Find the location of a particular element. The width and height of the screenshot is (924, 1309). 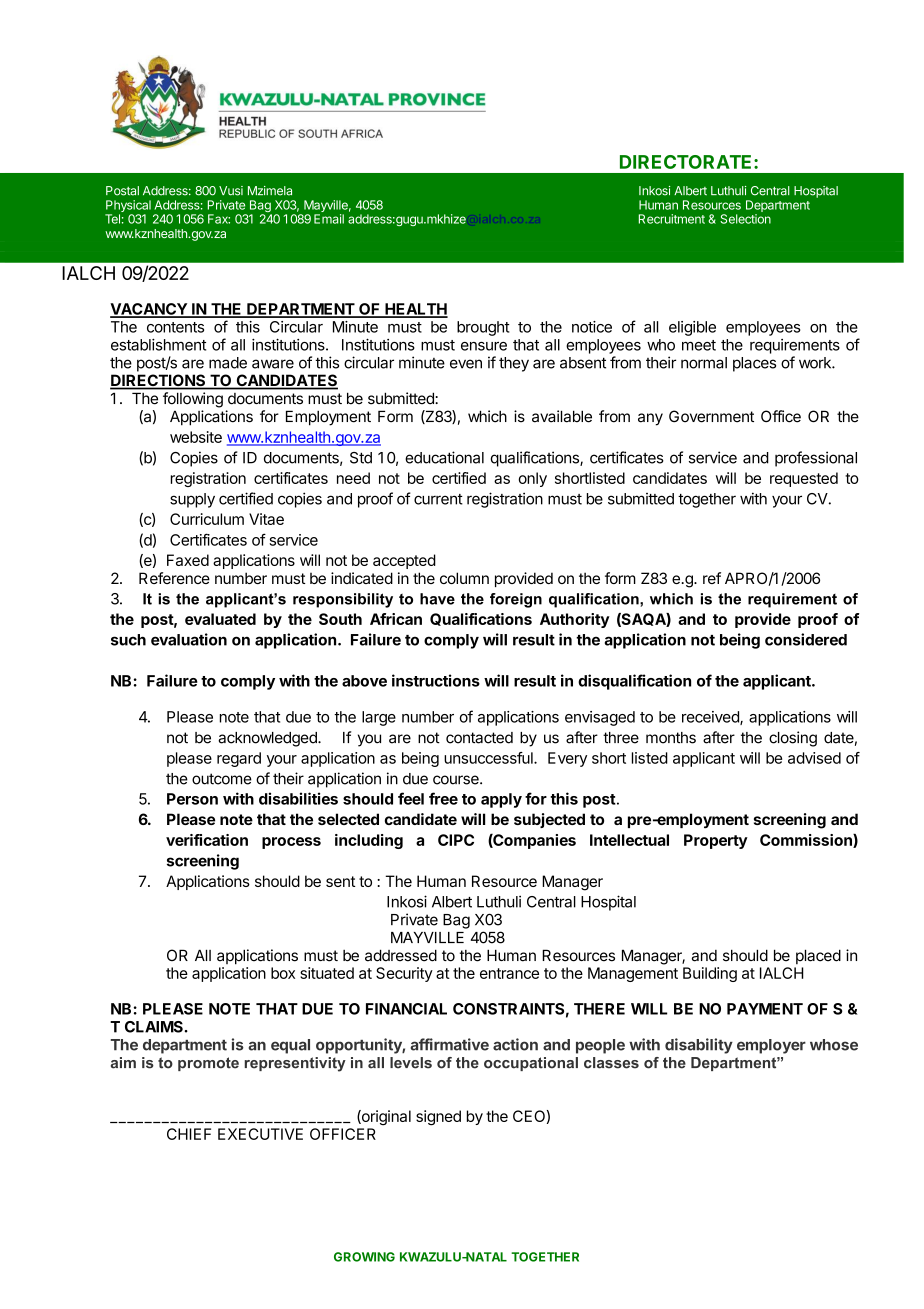

Property is located at coordinates (716, 841).
